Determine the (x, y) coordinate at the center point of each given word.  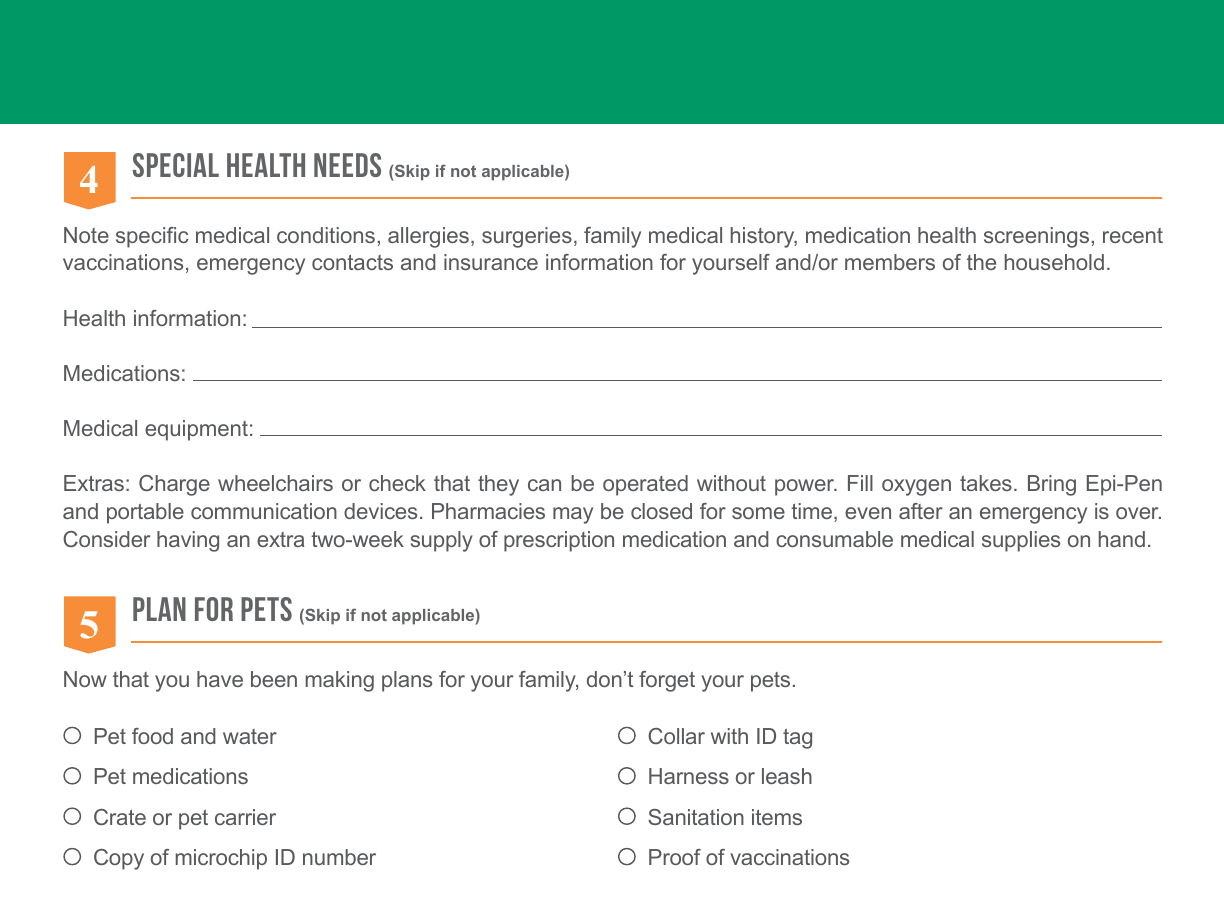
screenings (1036, 237)
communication (264, 511)
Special (176, 165)
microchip (221, 859)
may (573, 515)
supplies (1021, 541)
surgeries (527, 237)
